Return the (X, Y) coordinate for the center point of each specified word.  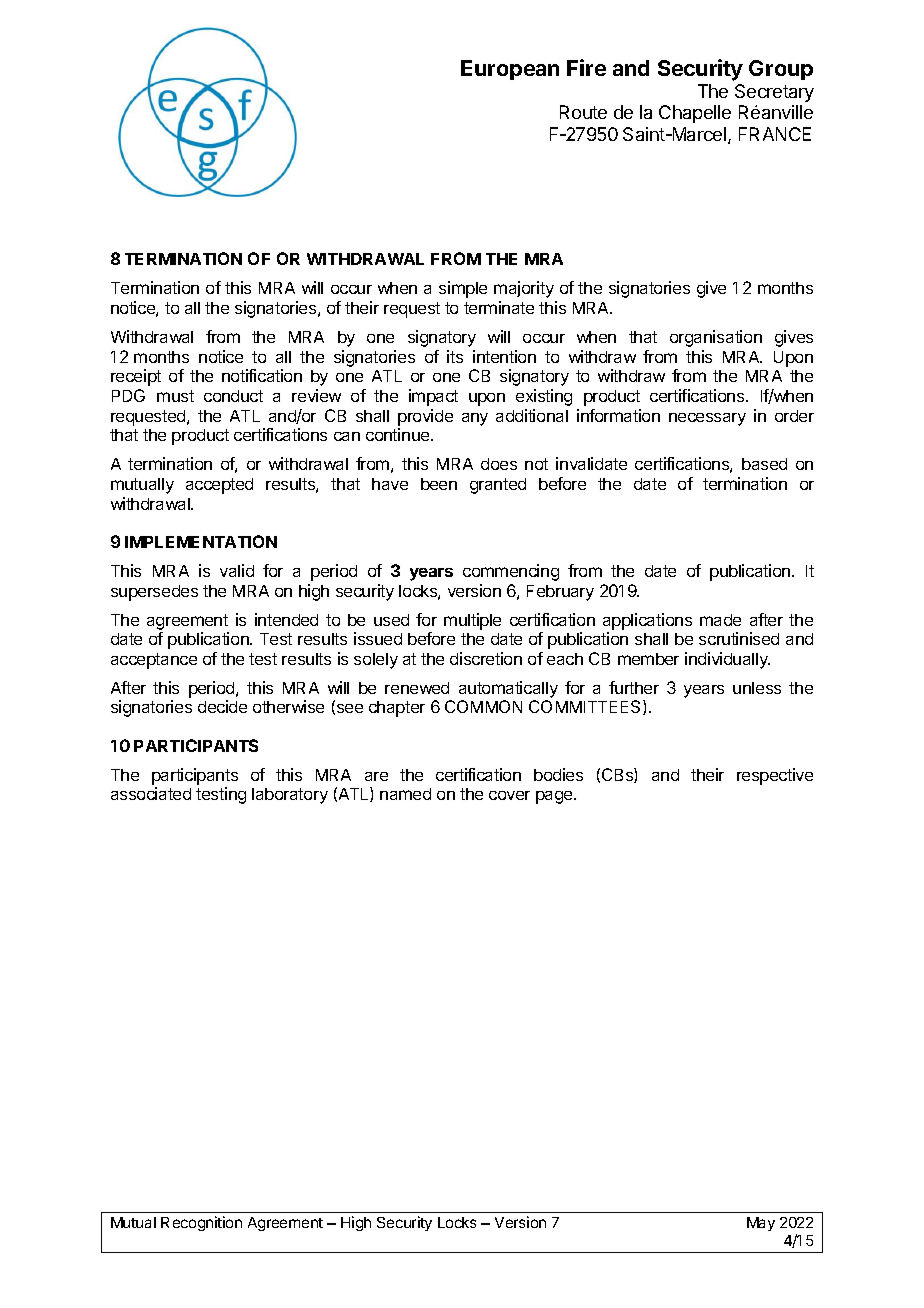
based (764, 464)
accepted (219, 486)
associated (151, 793)
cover (509, 795)
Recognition (201, 1223)
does (499, 464)
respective (775, 776)
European (510, 70)
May (761, 1224)
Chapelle (695, 114)
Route (583, 112)
